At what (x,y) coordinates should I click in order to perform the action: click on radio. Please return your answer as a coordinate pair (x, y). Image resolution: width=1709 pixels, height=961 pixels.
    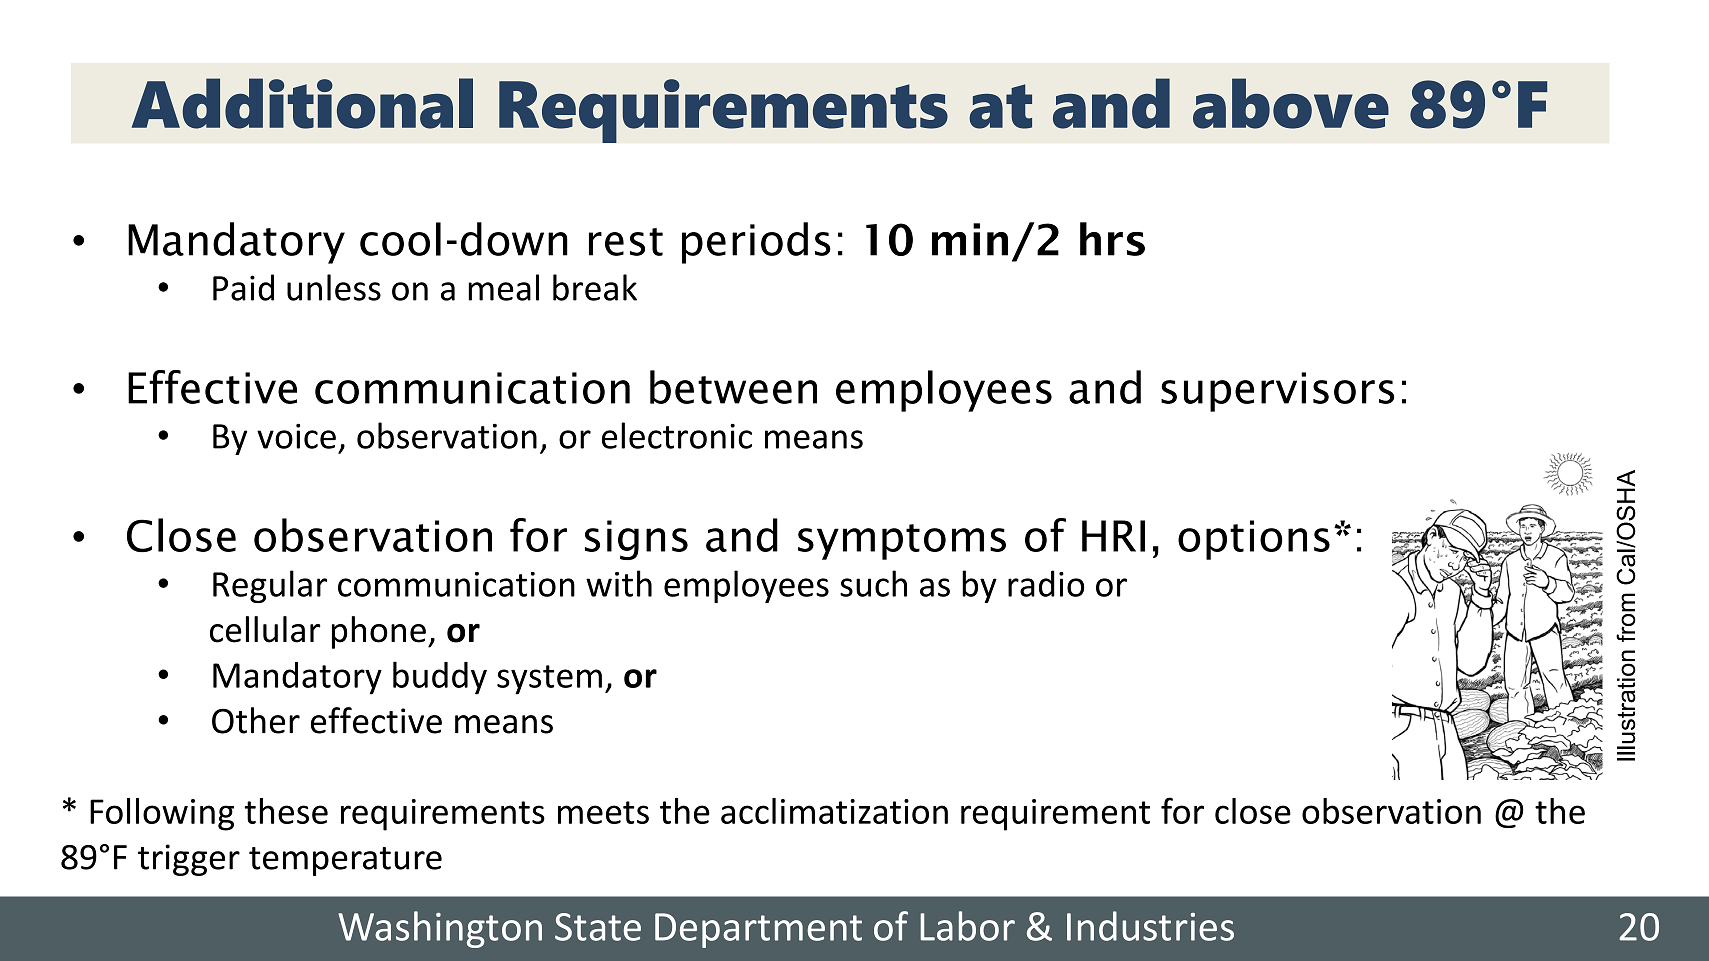
    Looking at the image, I should click on (1046, 583).
